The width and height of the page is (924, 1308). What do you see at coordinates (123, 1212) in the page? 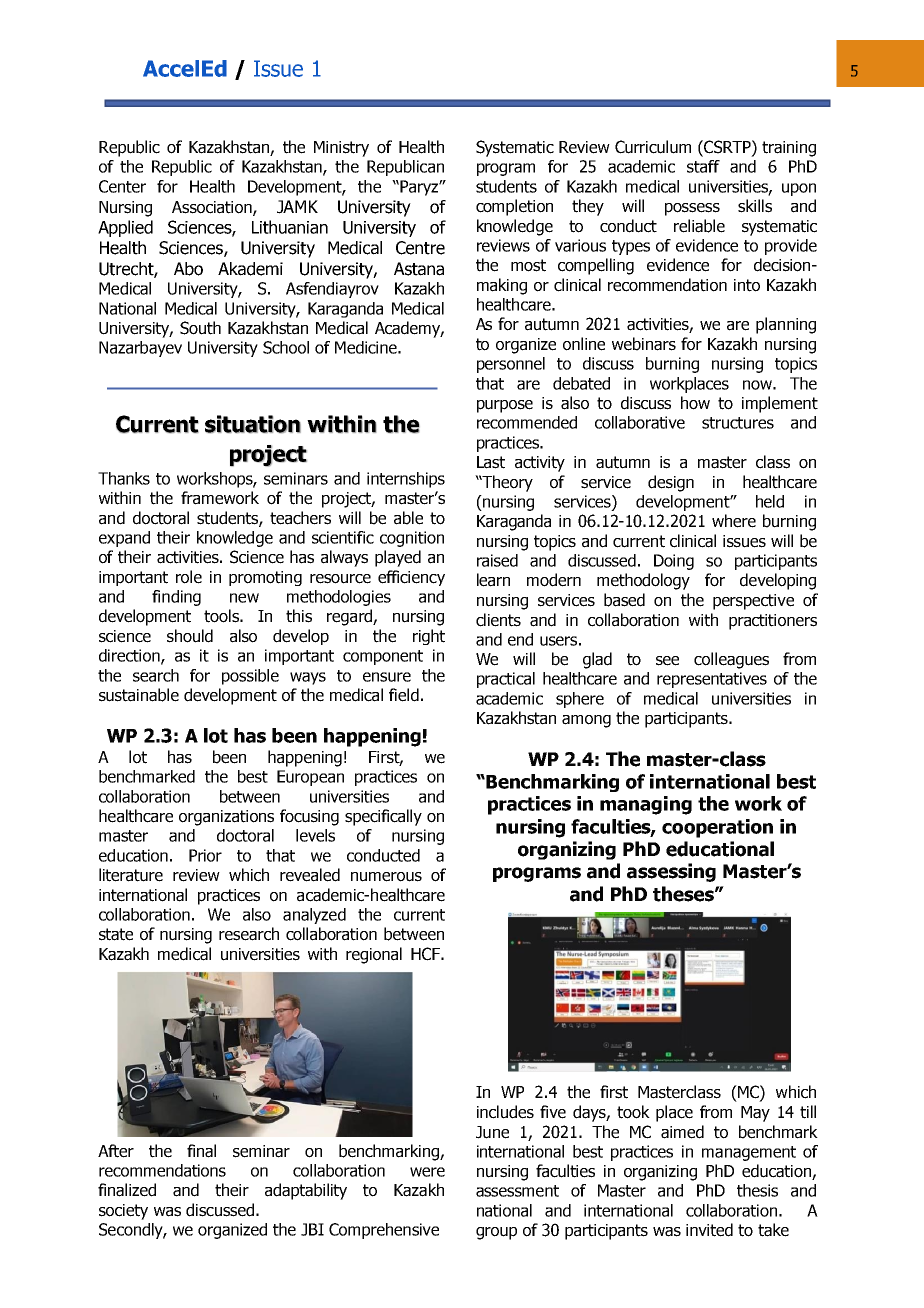
I see `society` at bounding box center [123, 1212].
